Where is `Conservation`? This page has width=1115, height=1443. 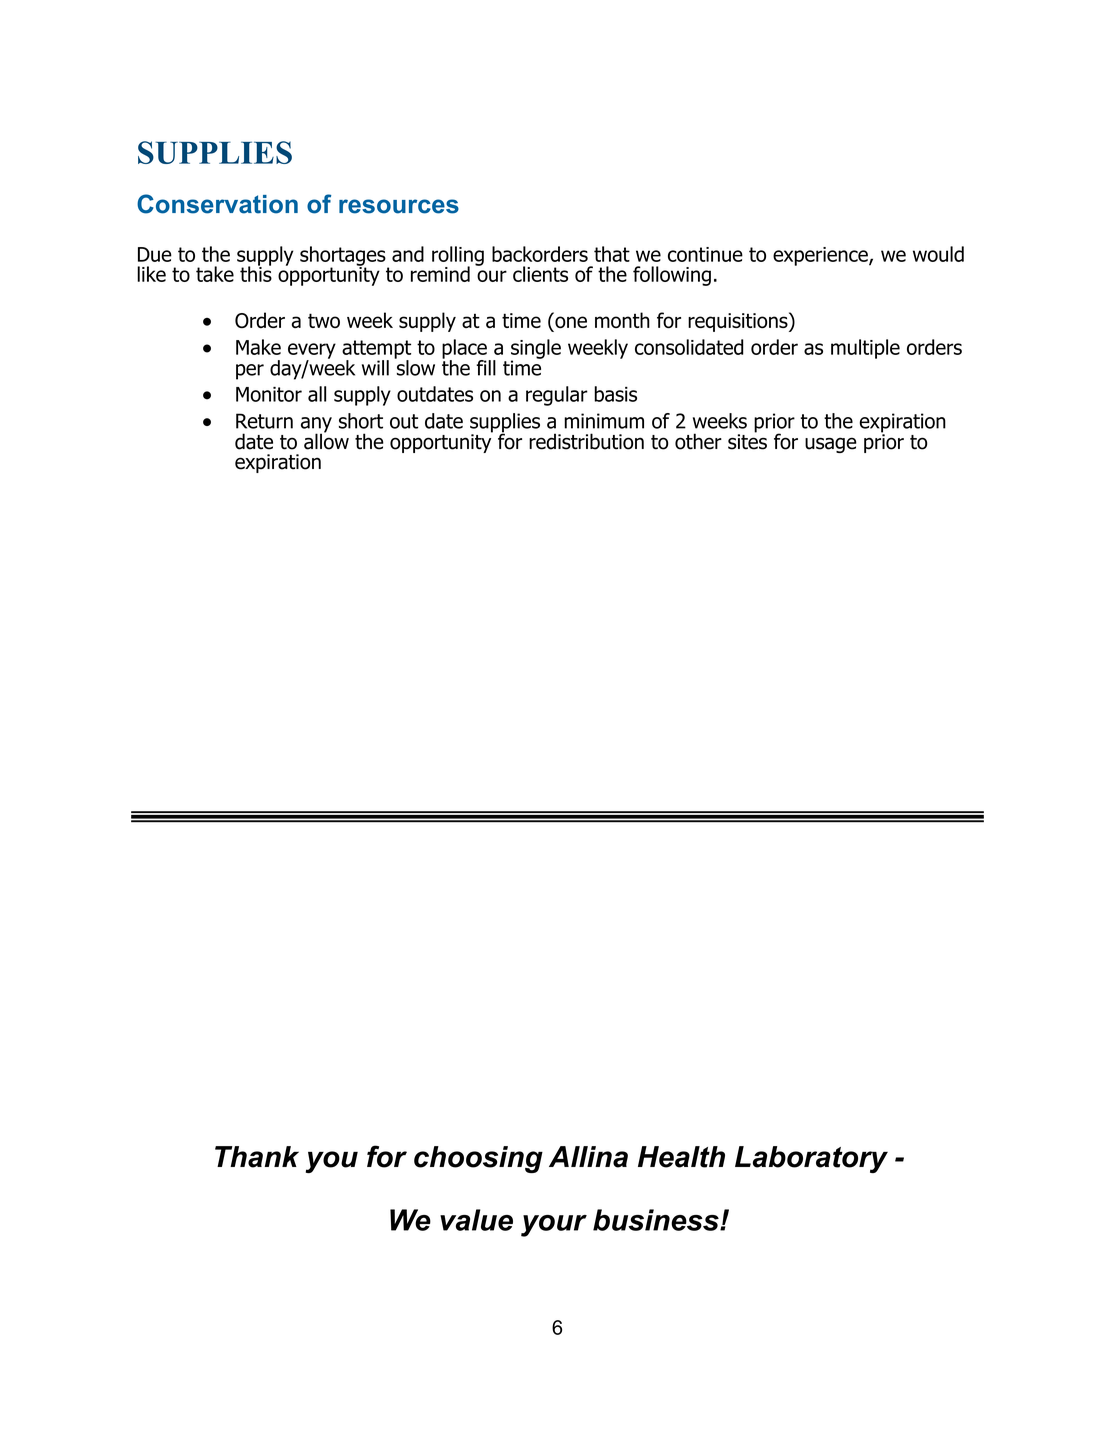
Conservation is located at coordinates (217, 204).
